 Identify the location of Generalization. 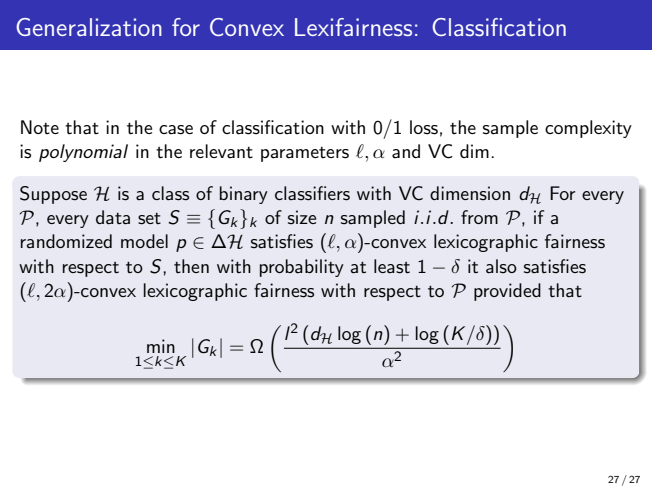
(89, 27).
